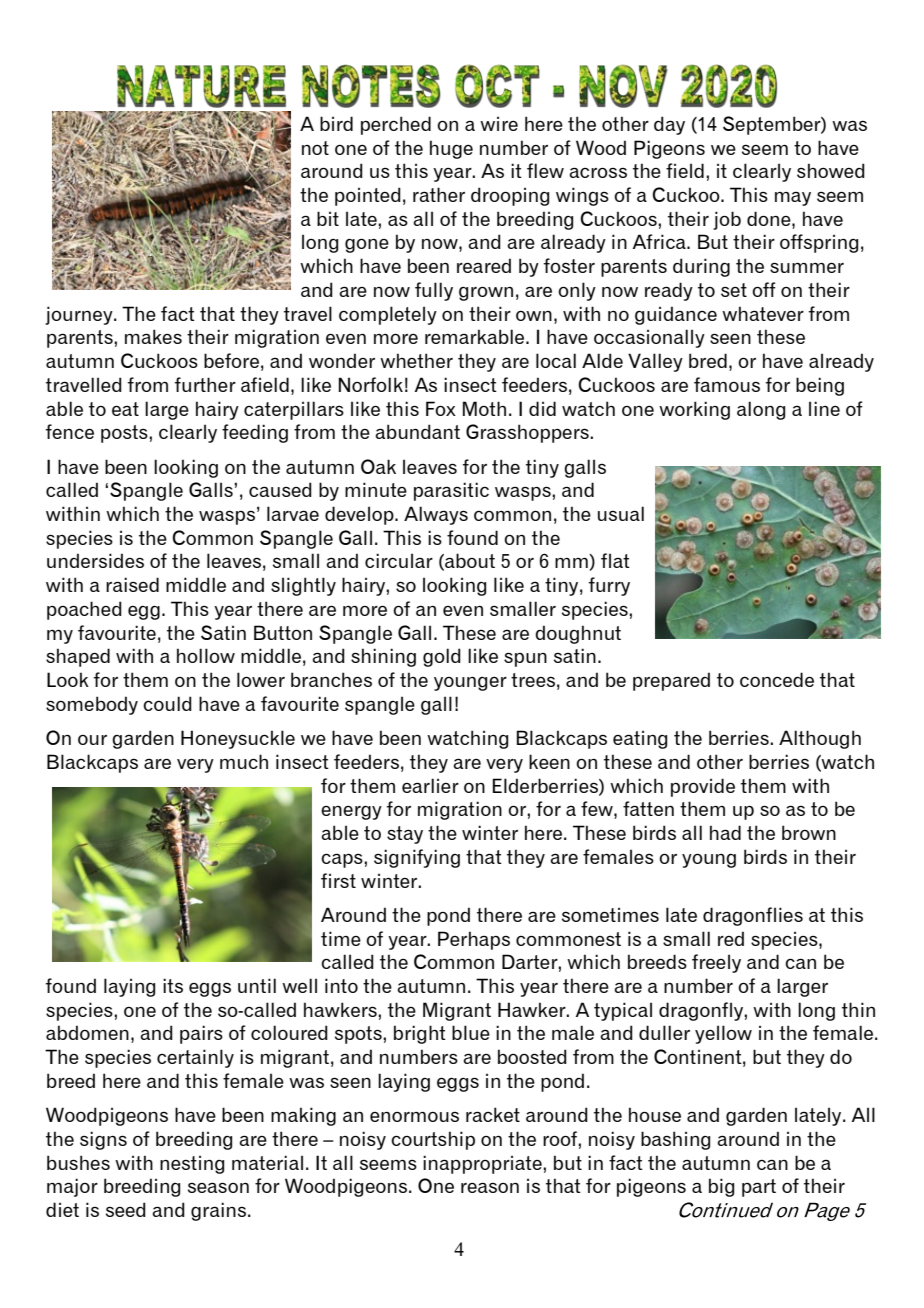  I want to click on huge, so click(451, 149).
